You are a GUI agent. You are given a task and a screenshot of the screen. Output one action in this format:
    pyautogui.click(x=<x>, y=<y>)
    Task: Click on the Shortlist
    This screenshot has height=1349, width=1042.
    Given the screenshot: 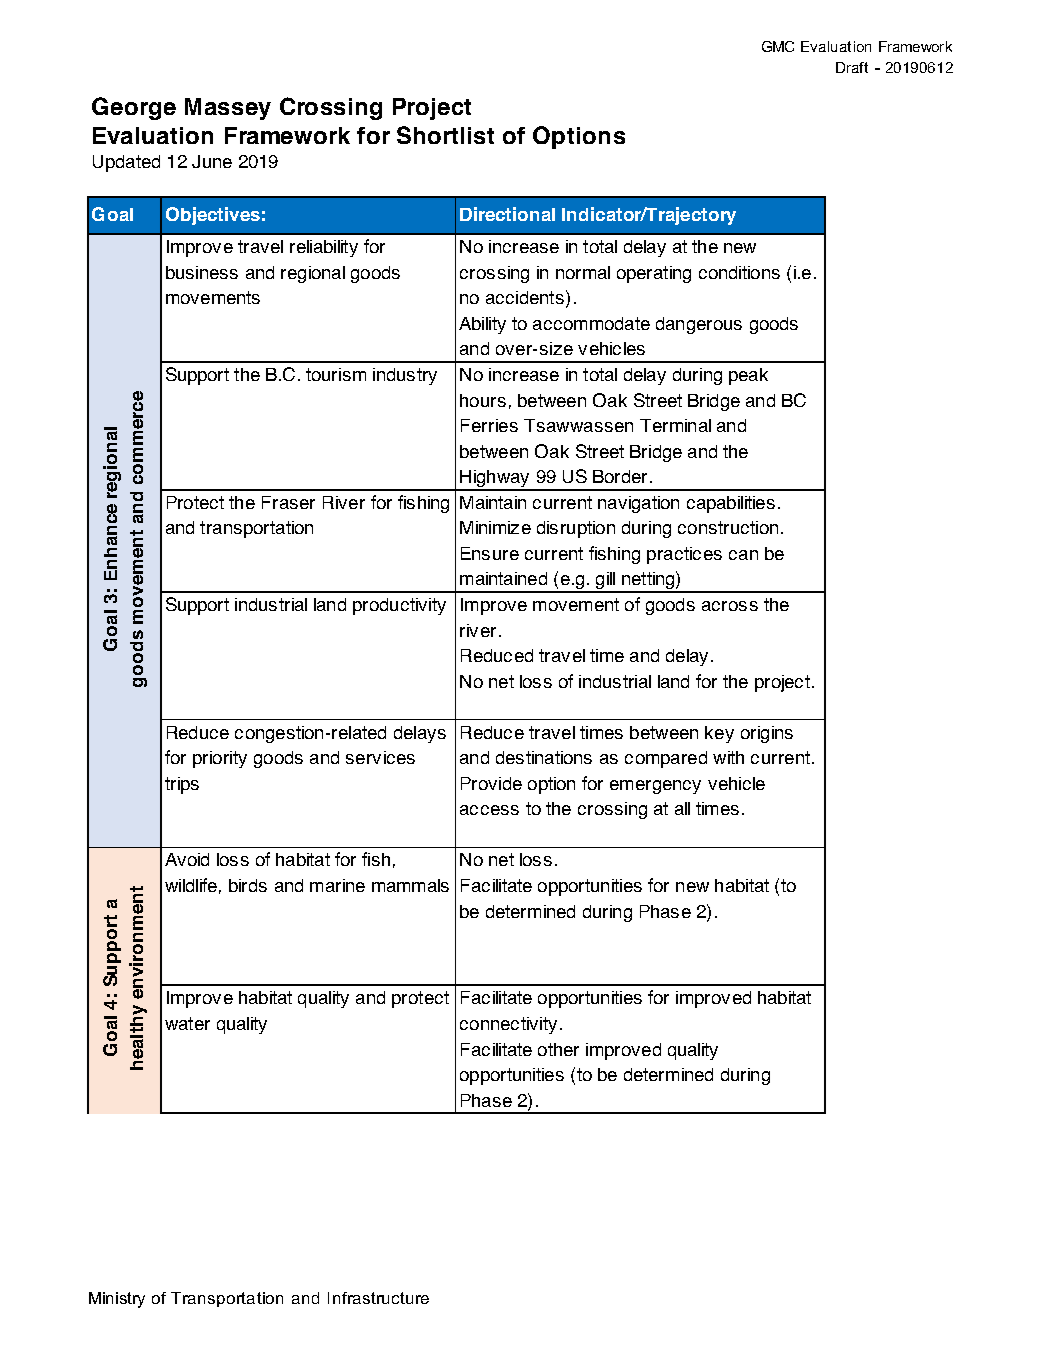 What is the action you would take?
    pyautogui.click(x=445, y=135)
